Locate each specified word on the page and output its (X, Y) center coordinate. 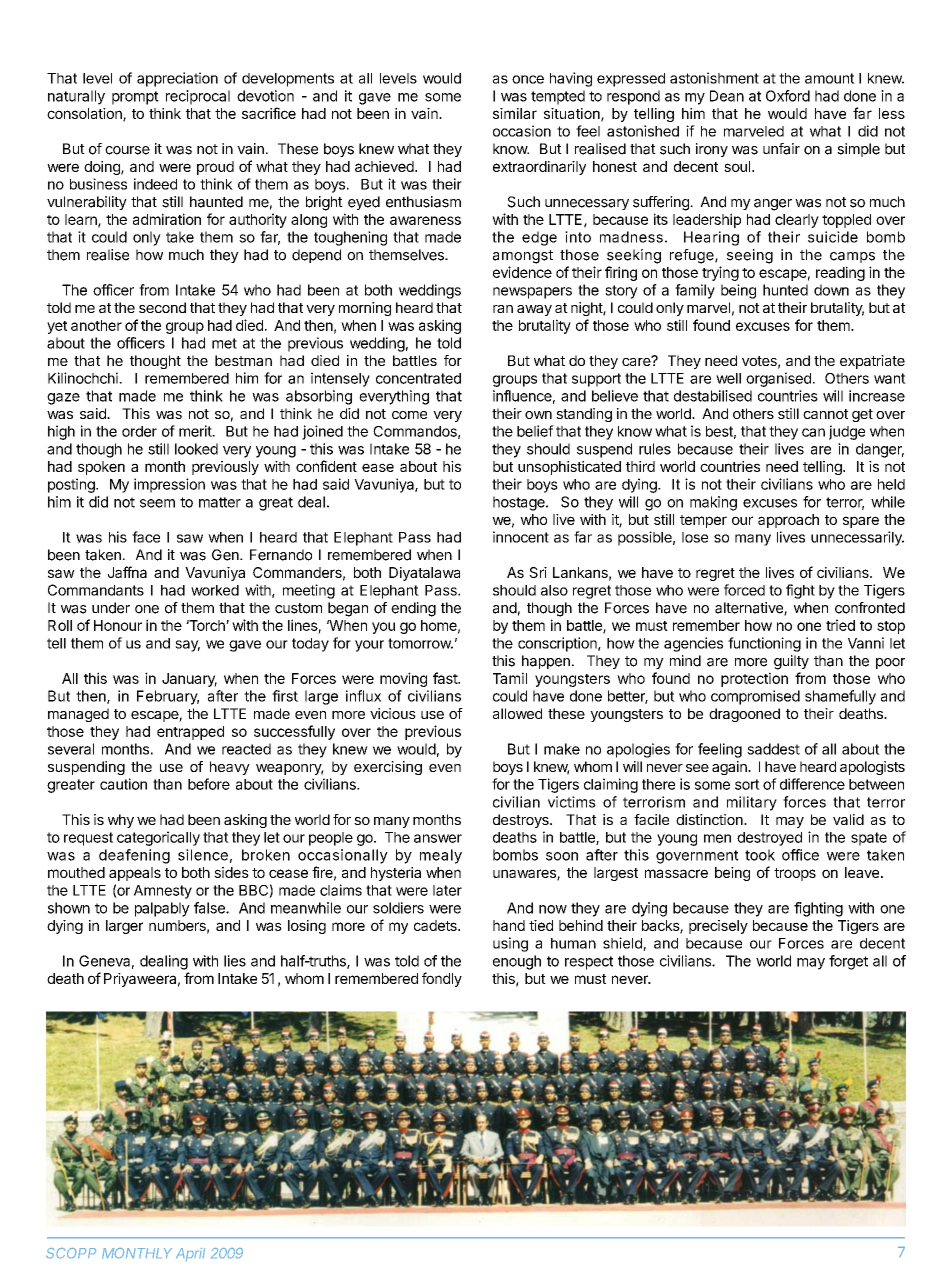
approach (788, 521)
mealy (441, 856)
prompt (135, 98)
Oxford (788, 96)
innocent (521, 537)
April (190, 1254)
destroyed (769, 839)
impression (169, 485)
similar (515, 113)
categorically (158, 838)
